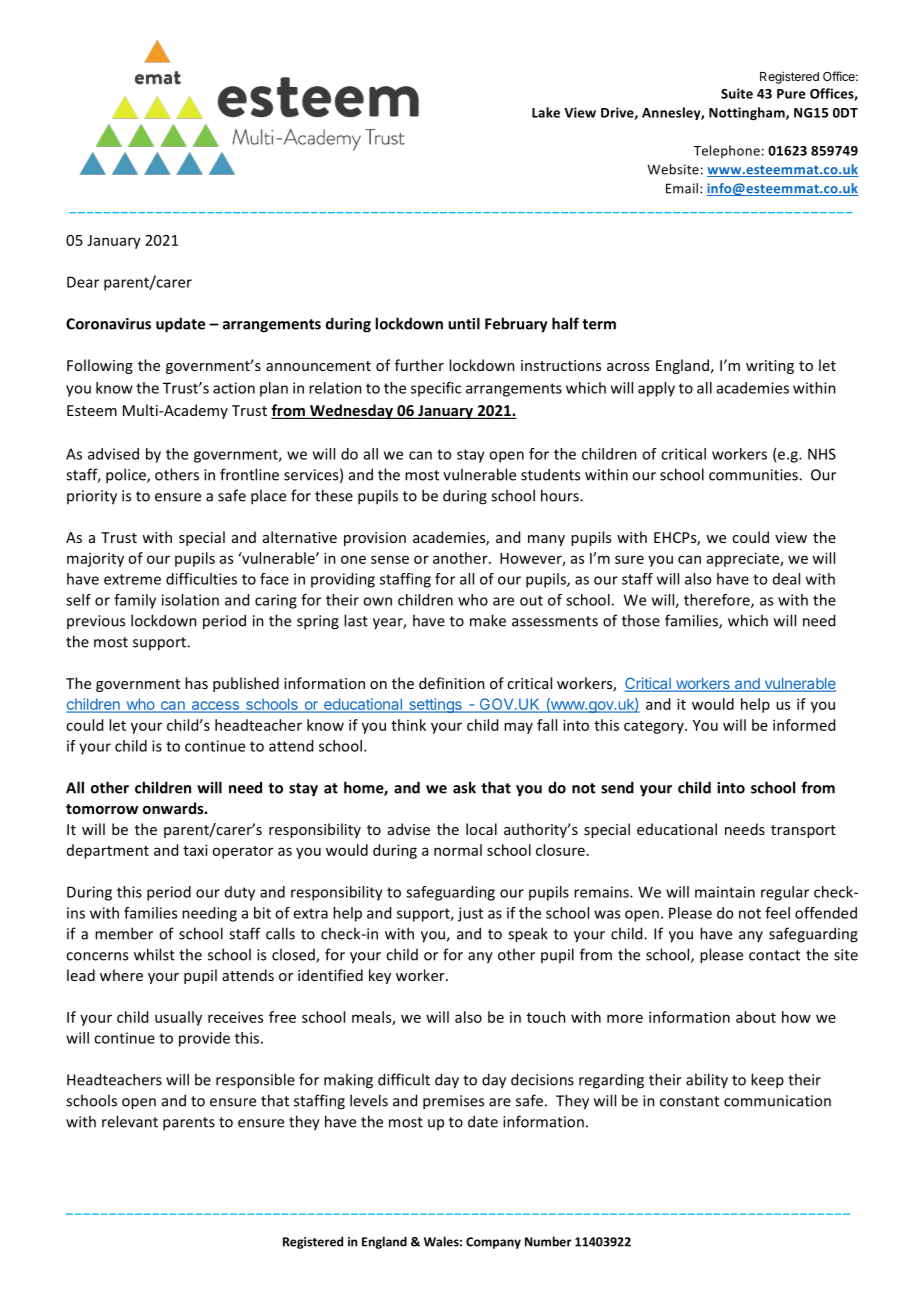 The width and height of the screenshot is (924, 1308). What do you see at coordinates (727, 151) in the screenshot?
I see `Telephone` at bounding box center [727, 151].
